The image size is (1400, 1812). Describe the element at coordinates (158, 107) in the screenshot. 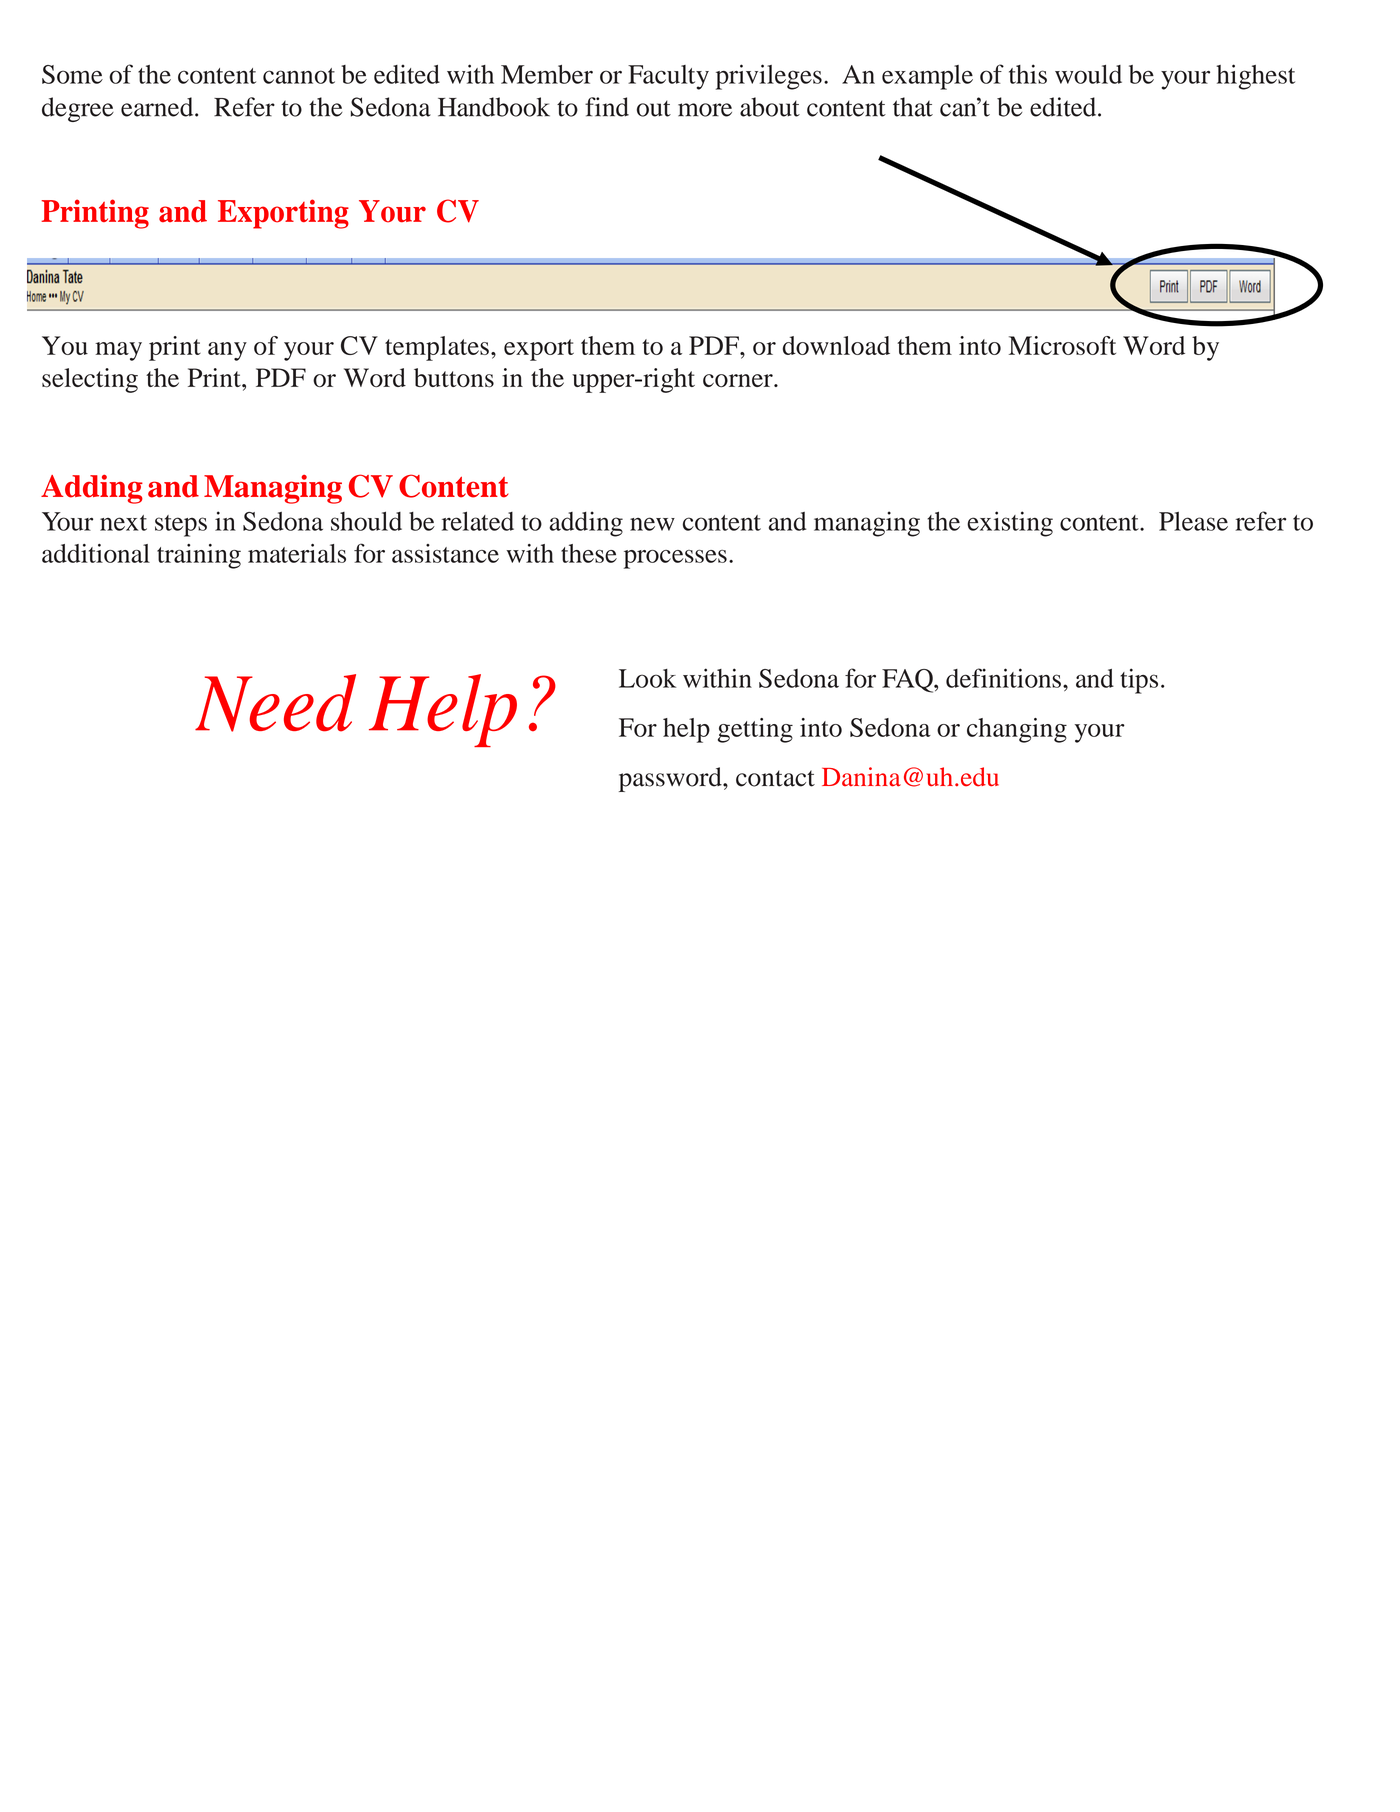

I see `earned` at that location.
